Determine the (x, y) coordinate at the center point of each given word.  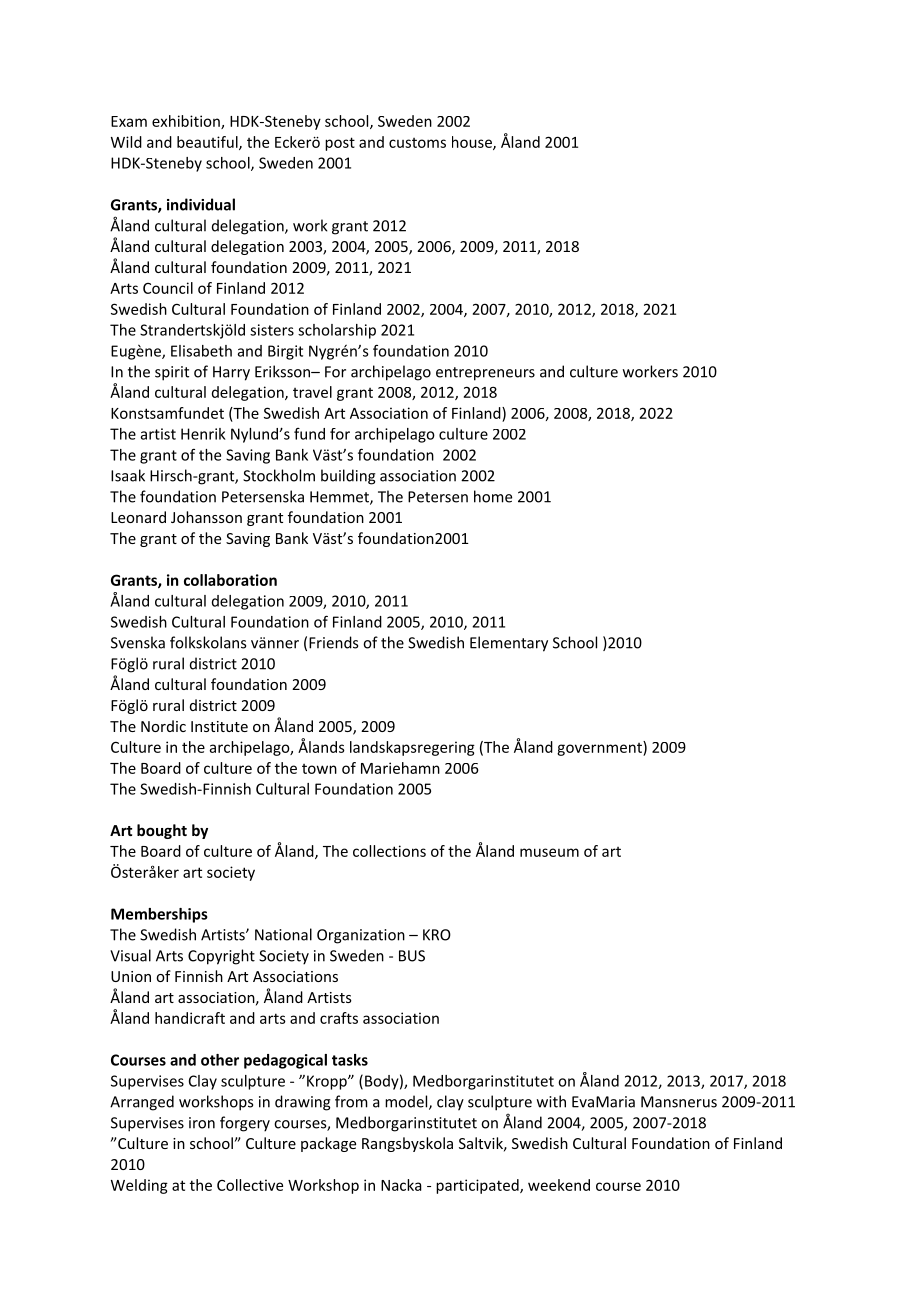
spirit (172, 373)
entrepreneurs (485, 374)
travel (312, 392)
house (473, 143)
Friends (333, 642)
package (328, 1144)
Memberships (159, 915)
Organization (361, 936)
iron (202, 1123)
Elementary (509, 644)
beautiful (208, 143)
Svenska (138, 642)
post (340, 144)
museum (549, 852)
